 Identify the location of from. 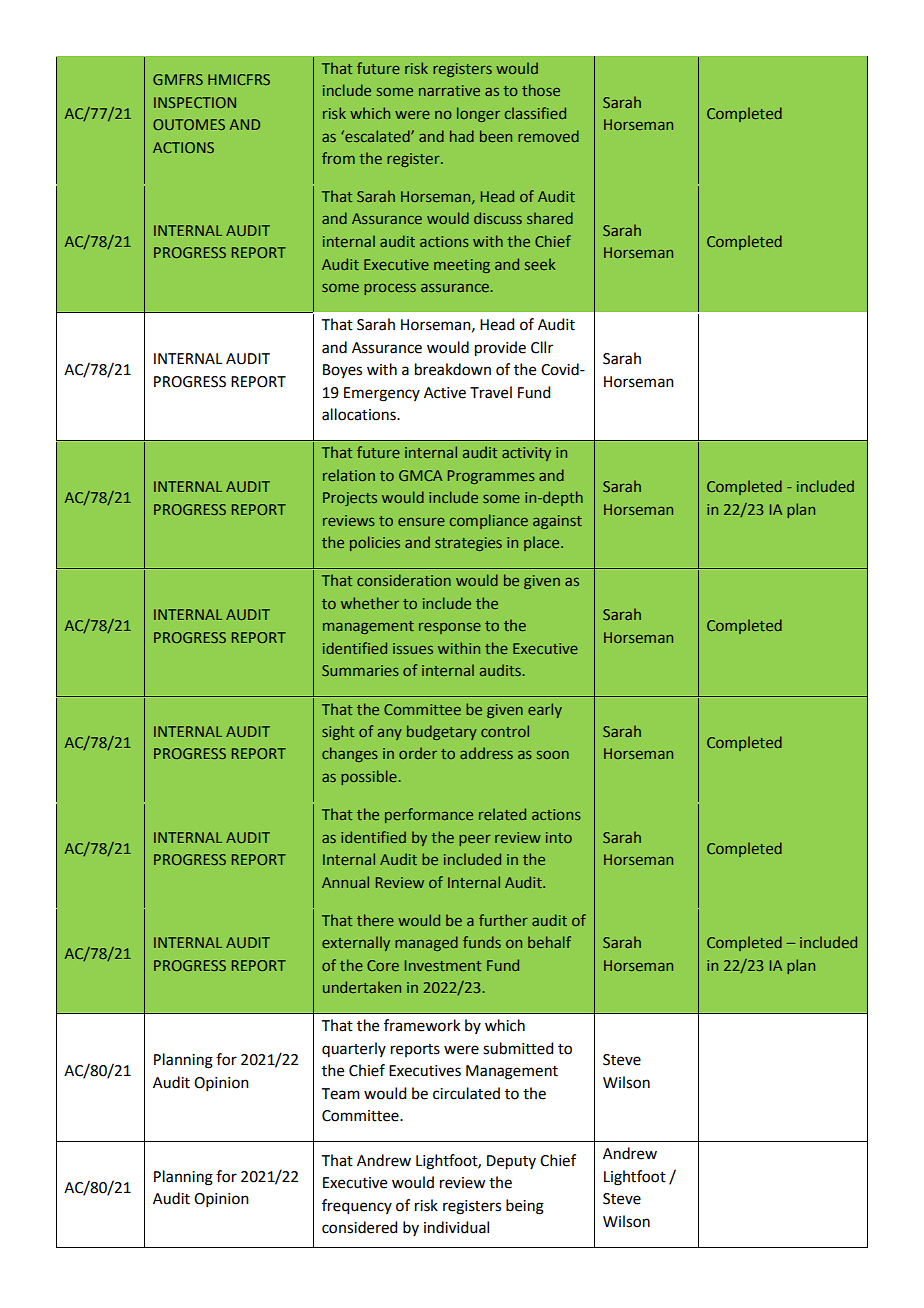
(338, 158).
